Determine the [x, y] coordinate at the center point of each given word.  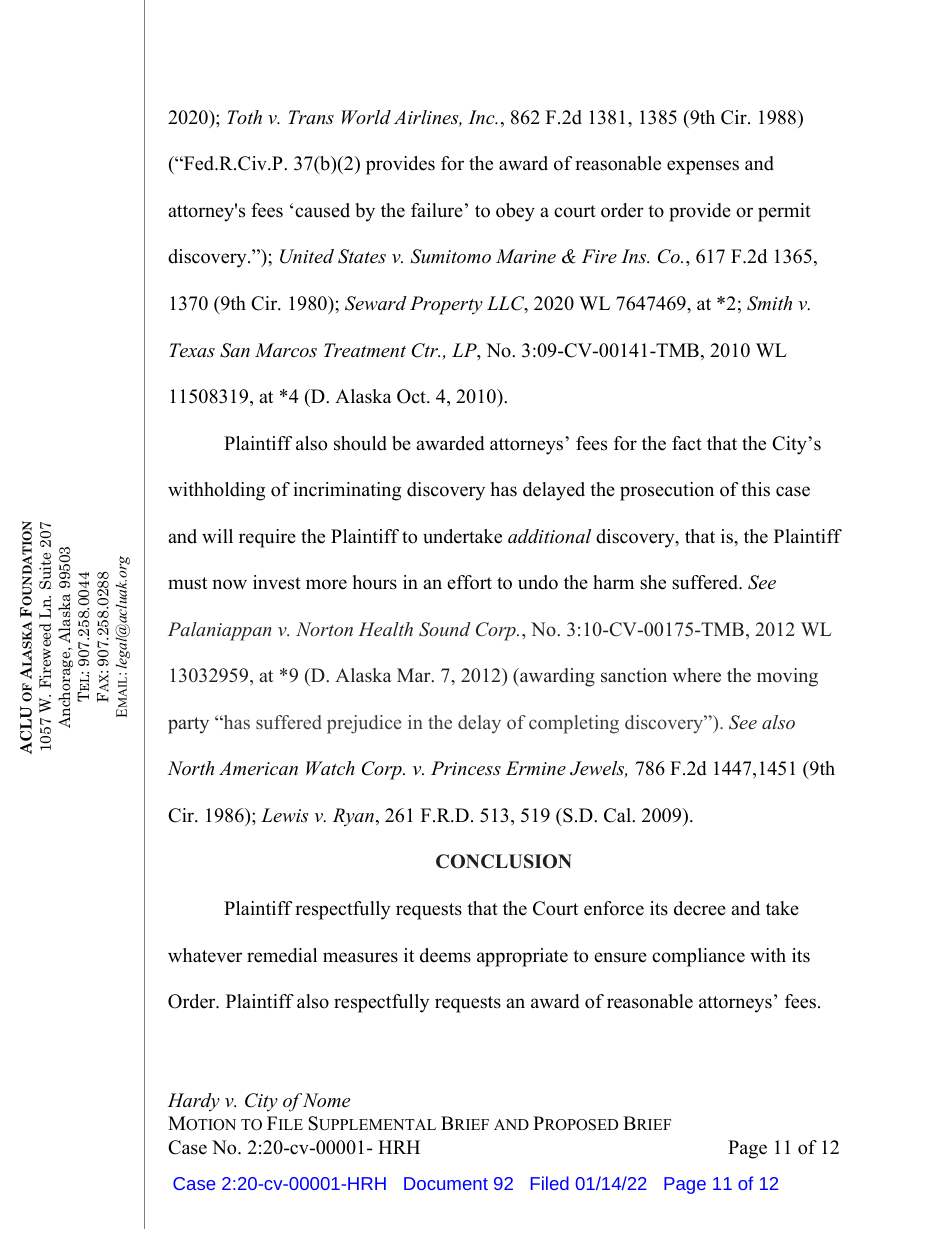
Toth [244, 117]
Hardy [194, 1102]
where [696, 675]
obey [515, 212]
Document [446, 1183]
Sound [445, 629]
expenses [703, 167]
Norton [324, 629]
